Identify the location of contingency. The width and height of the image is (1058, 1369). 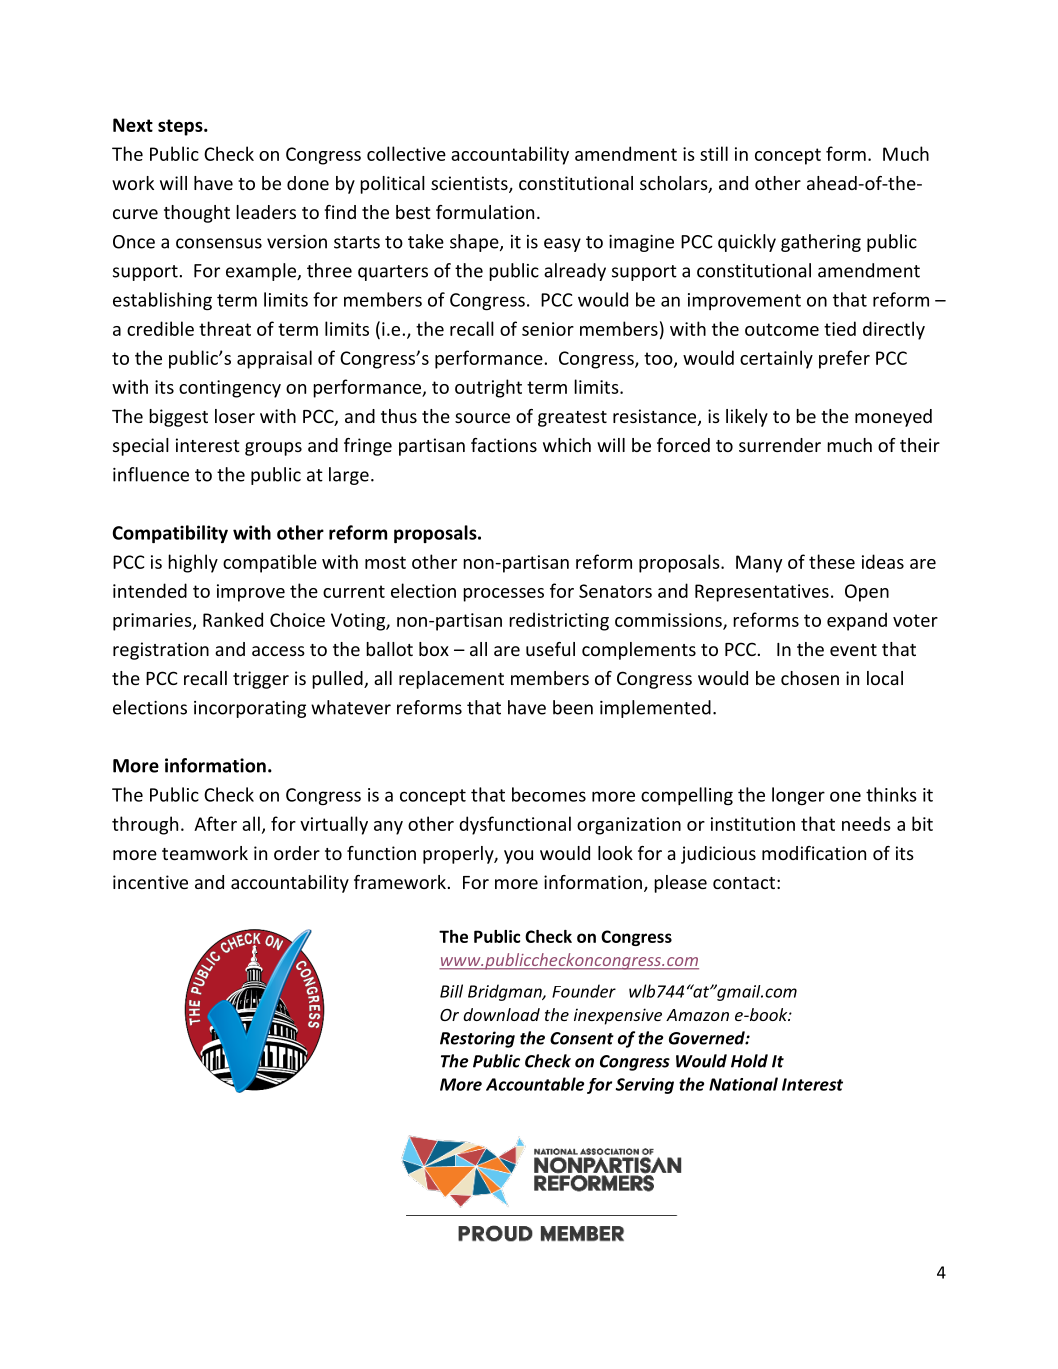
(230, 389).
